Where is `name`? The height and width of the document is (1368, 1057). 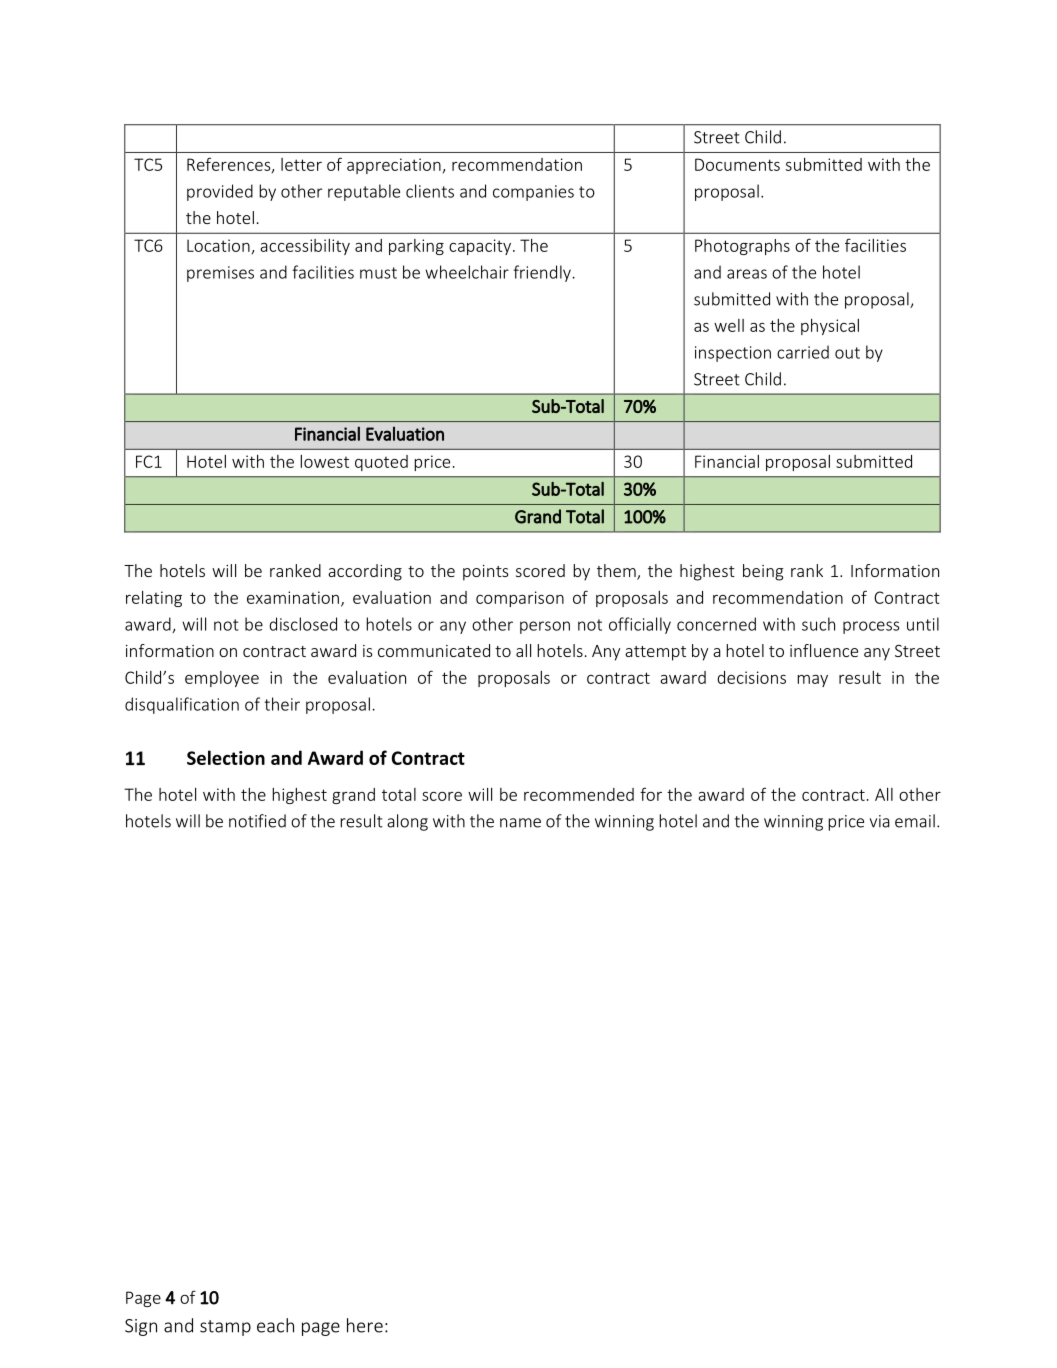 name is located at coordinates (520, 823).
